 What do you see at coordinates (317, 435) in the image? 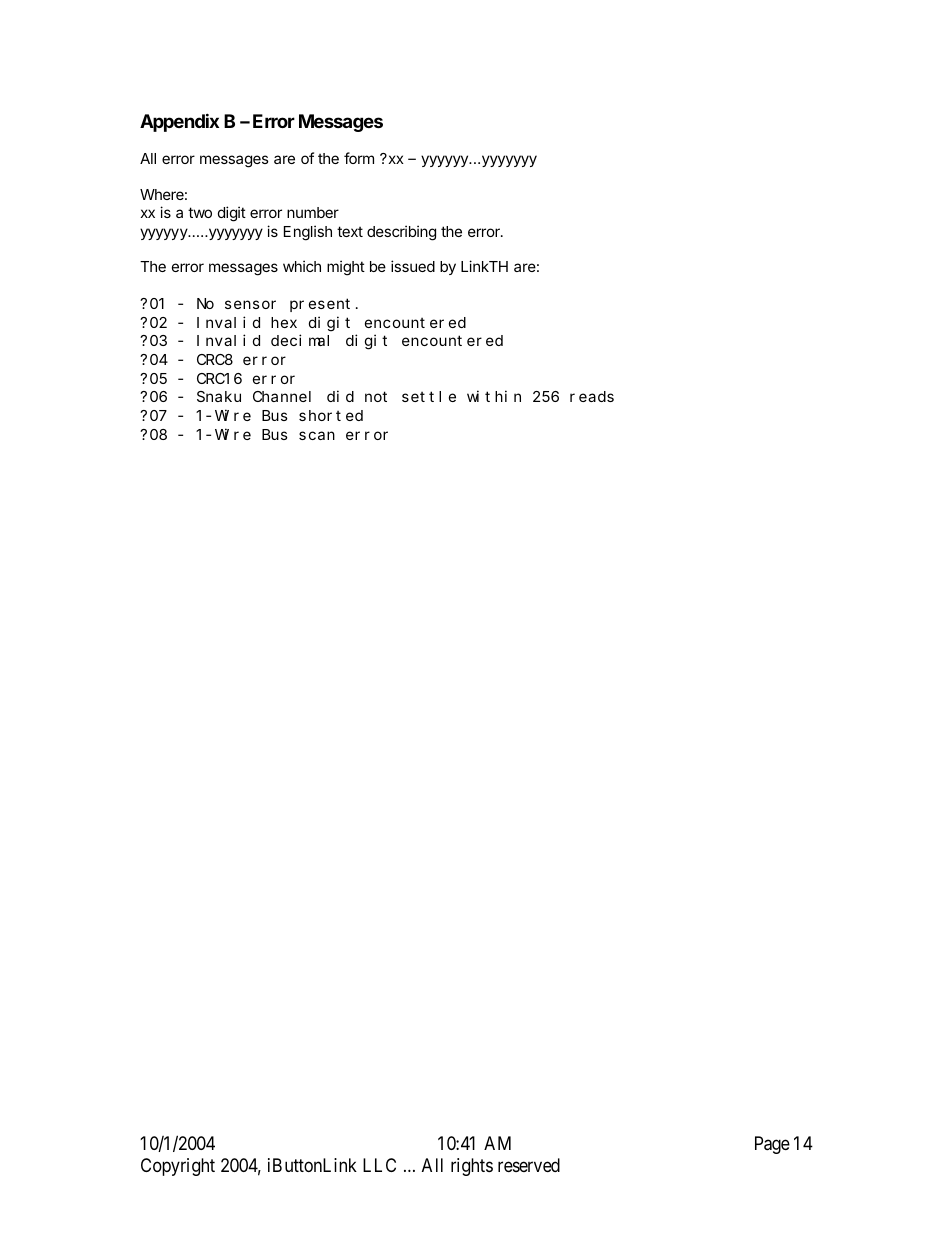
I see `scan` at bounding box center [317, 435].
